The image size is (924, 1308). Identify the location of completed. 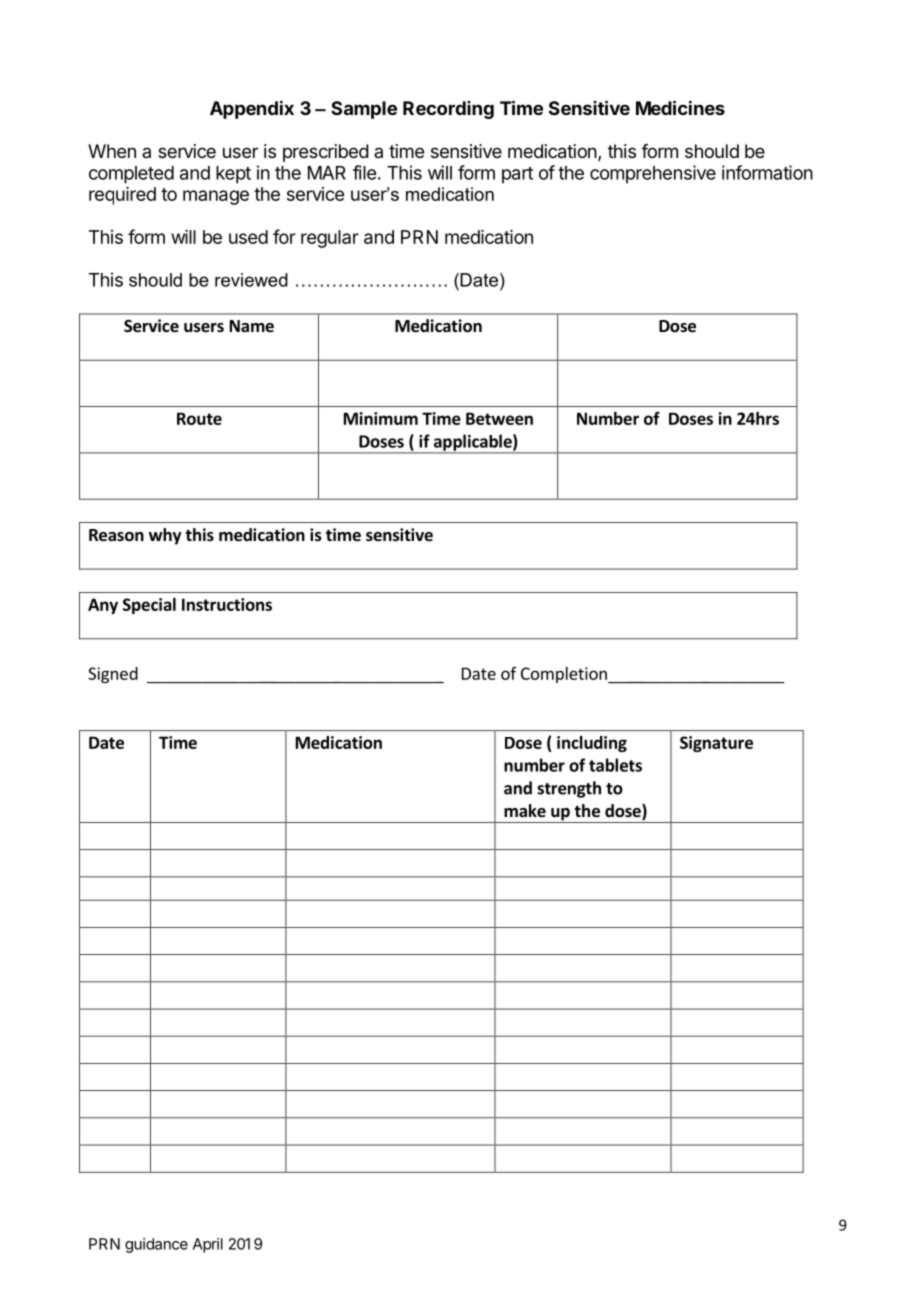
(131, 175).
